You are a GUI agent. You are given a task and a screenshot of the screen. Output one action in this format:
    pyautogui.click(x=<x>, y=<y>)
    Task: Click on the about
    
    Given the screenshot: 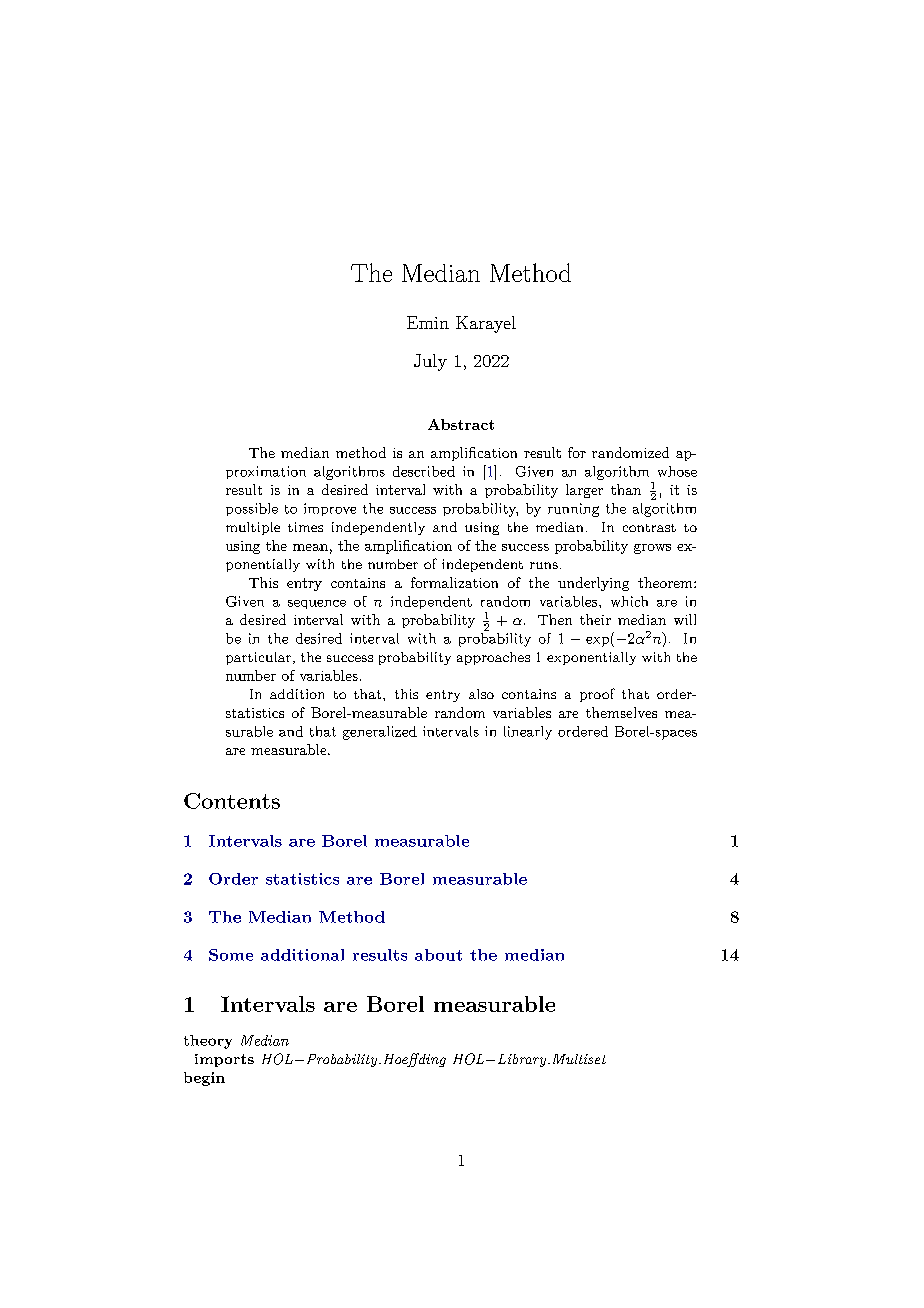 What is the action you would take?
    pyautogui.click(x=438, y=955)
